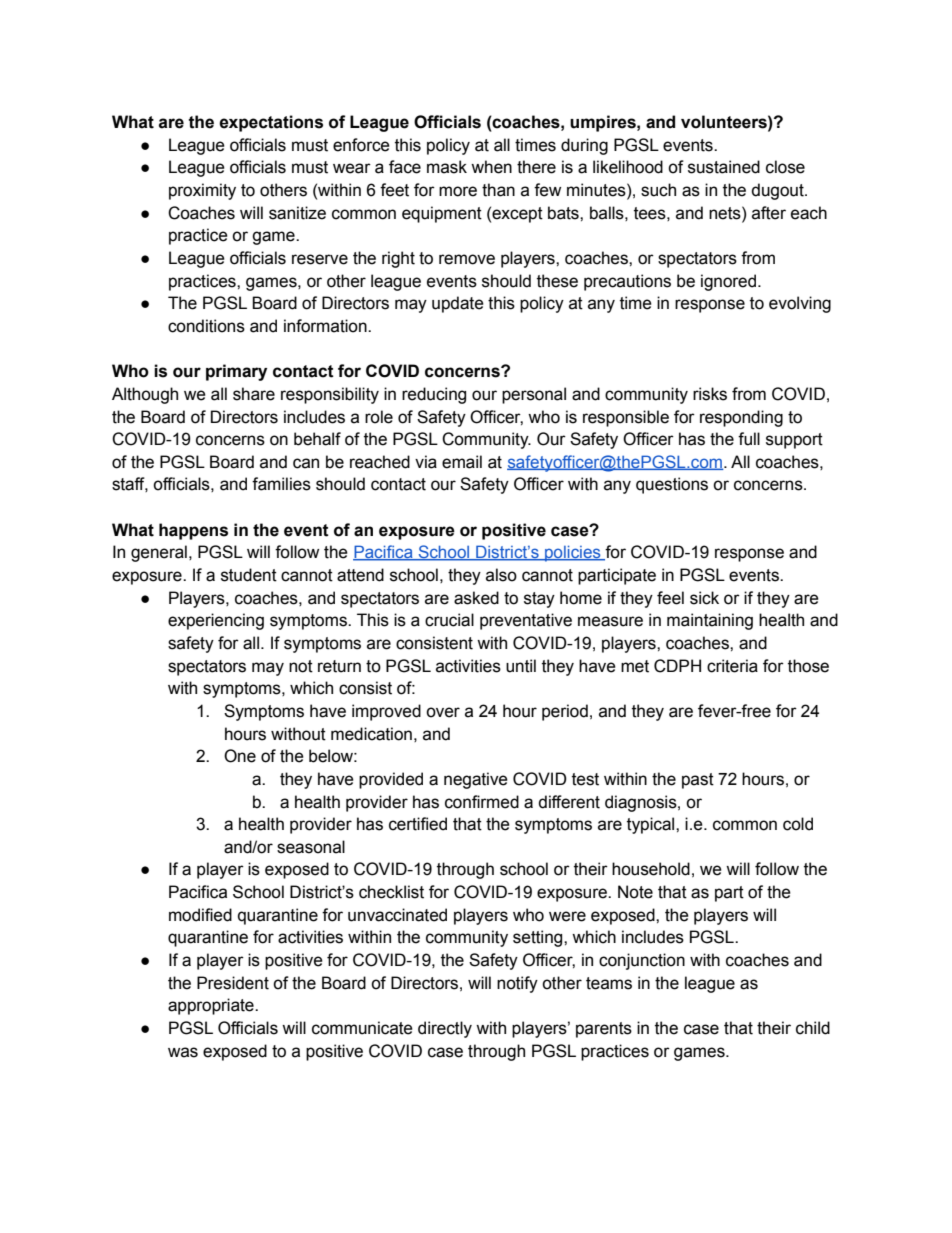 The image size is (952, 1233). Describe the element at coordinates (445, 1029) in the page. I see `directly` at that location.
